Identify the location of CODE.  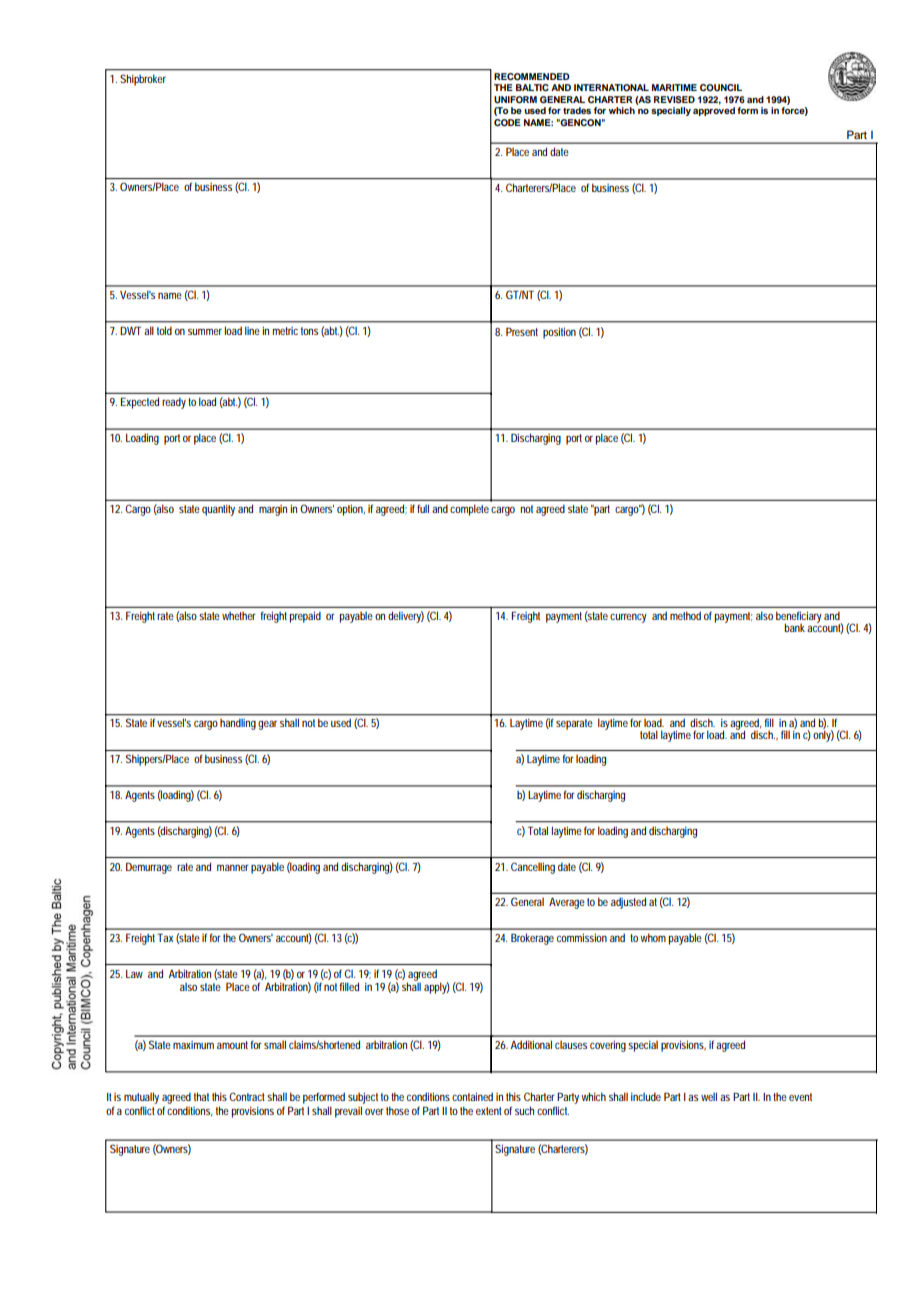
(507, 122).
